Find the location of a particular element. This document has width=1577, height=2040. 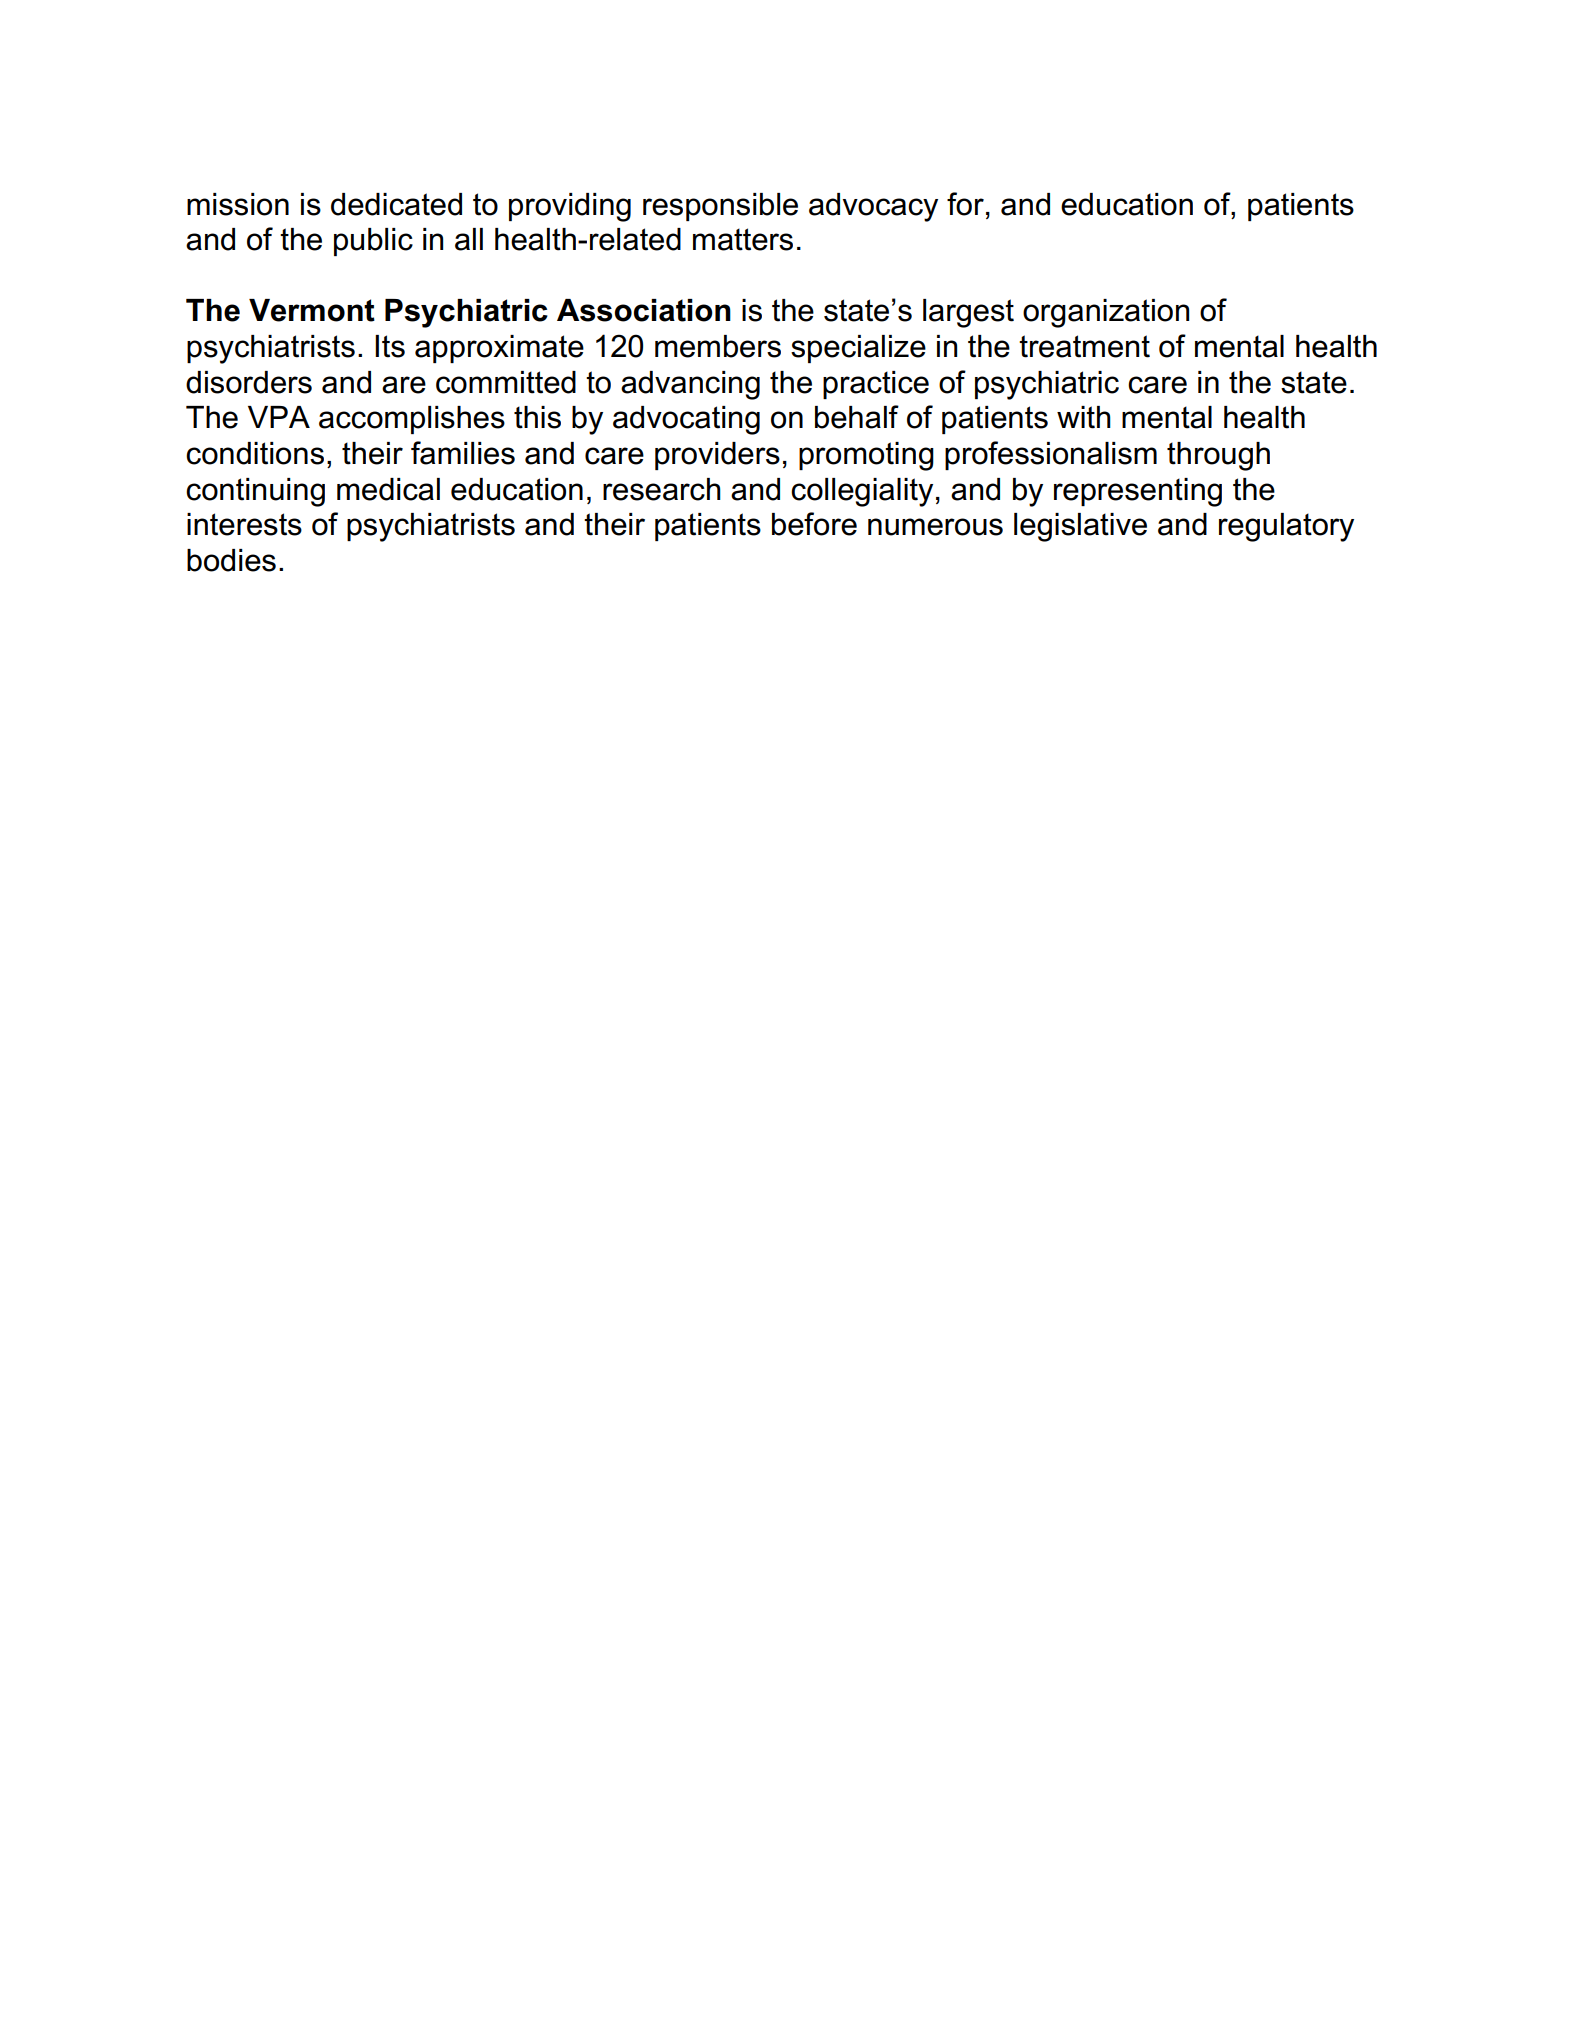

Vermont is located at coordinates (312, 310).
